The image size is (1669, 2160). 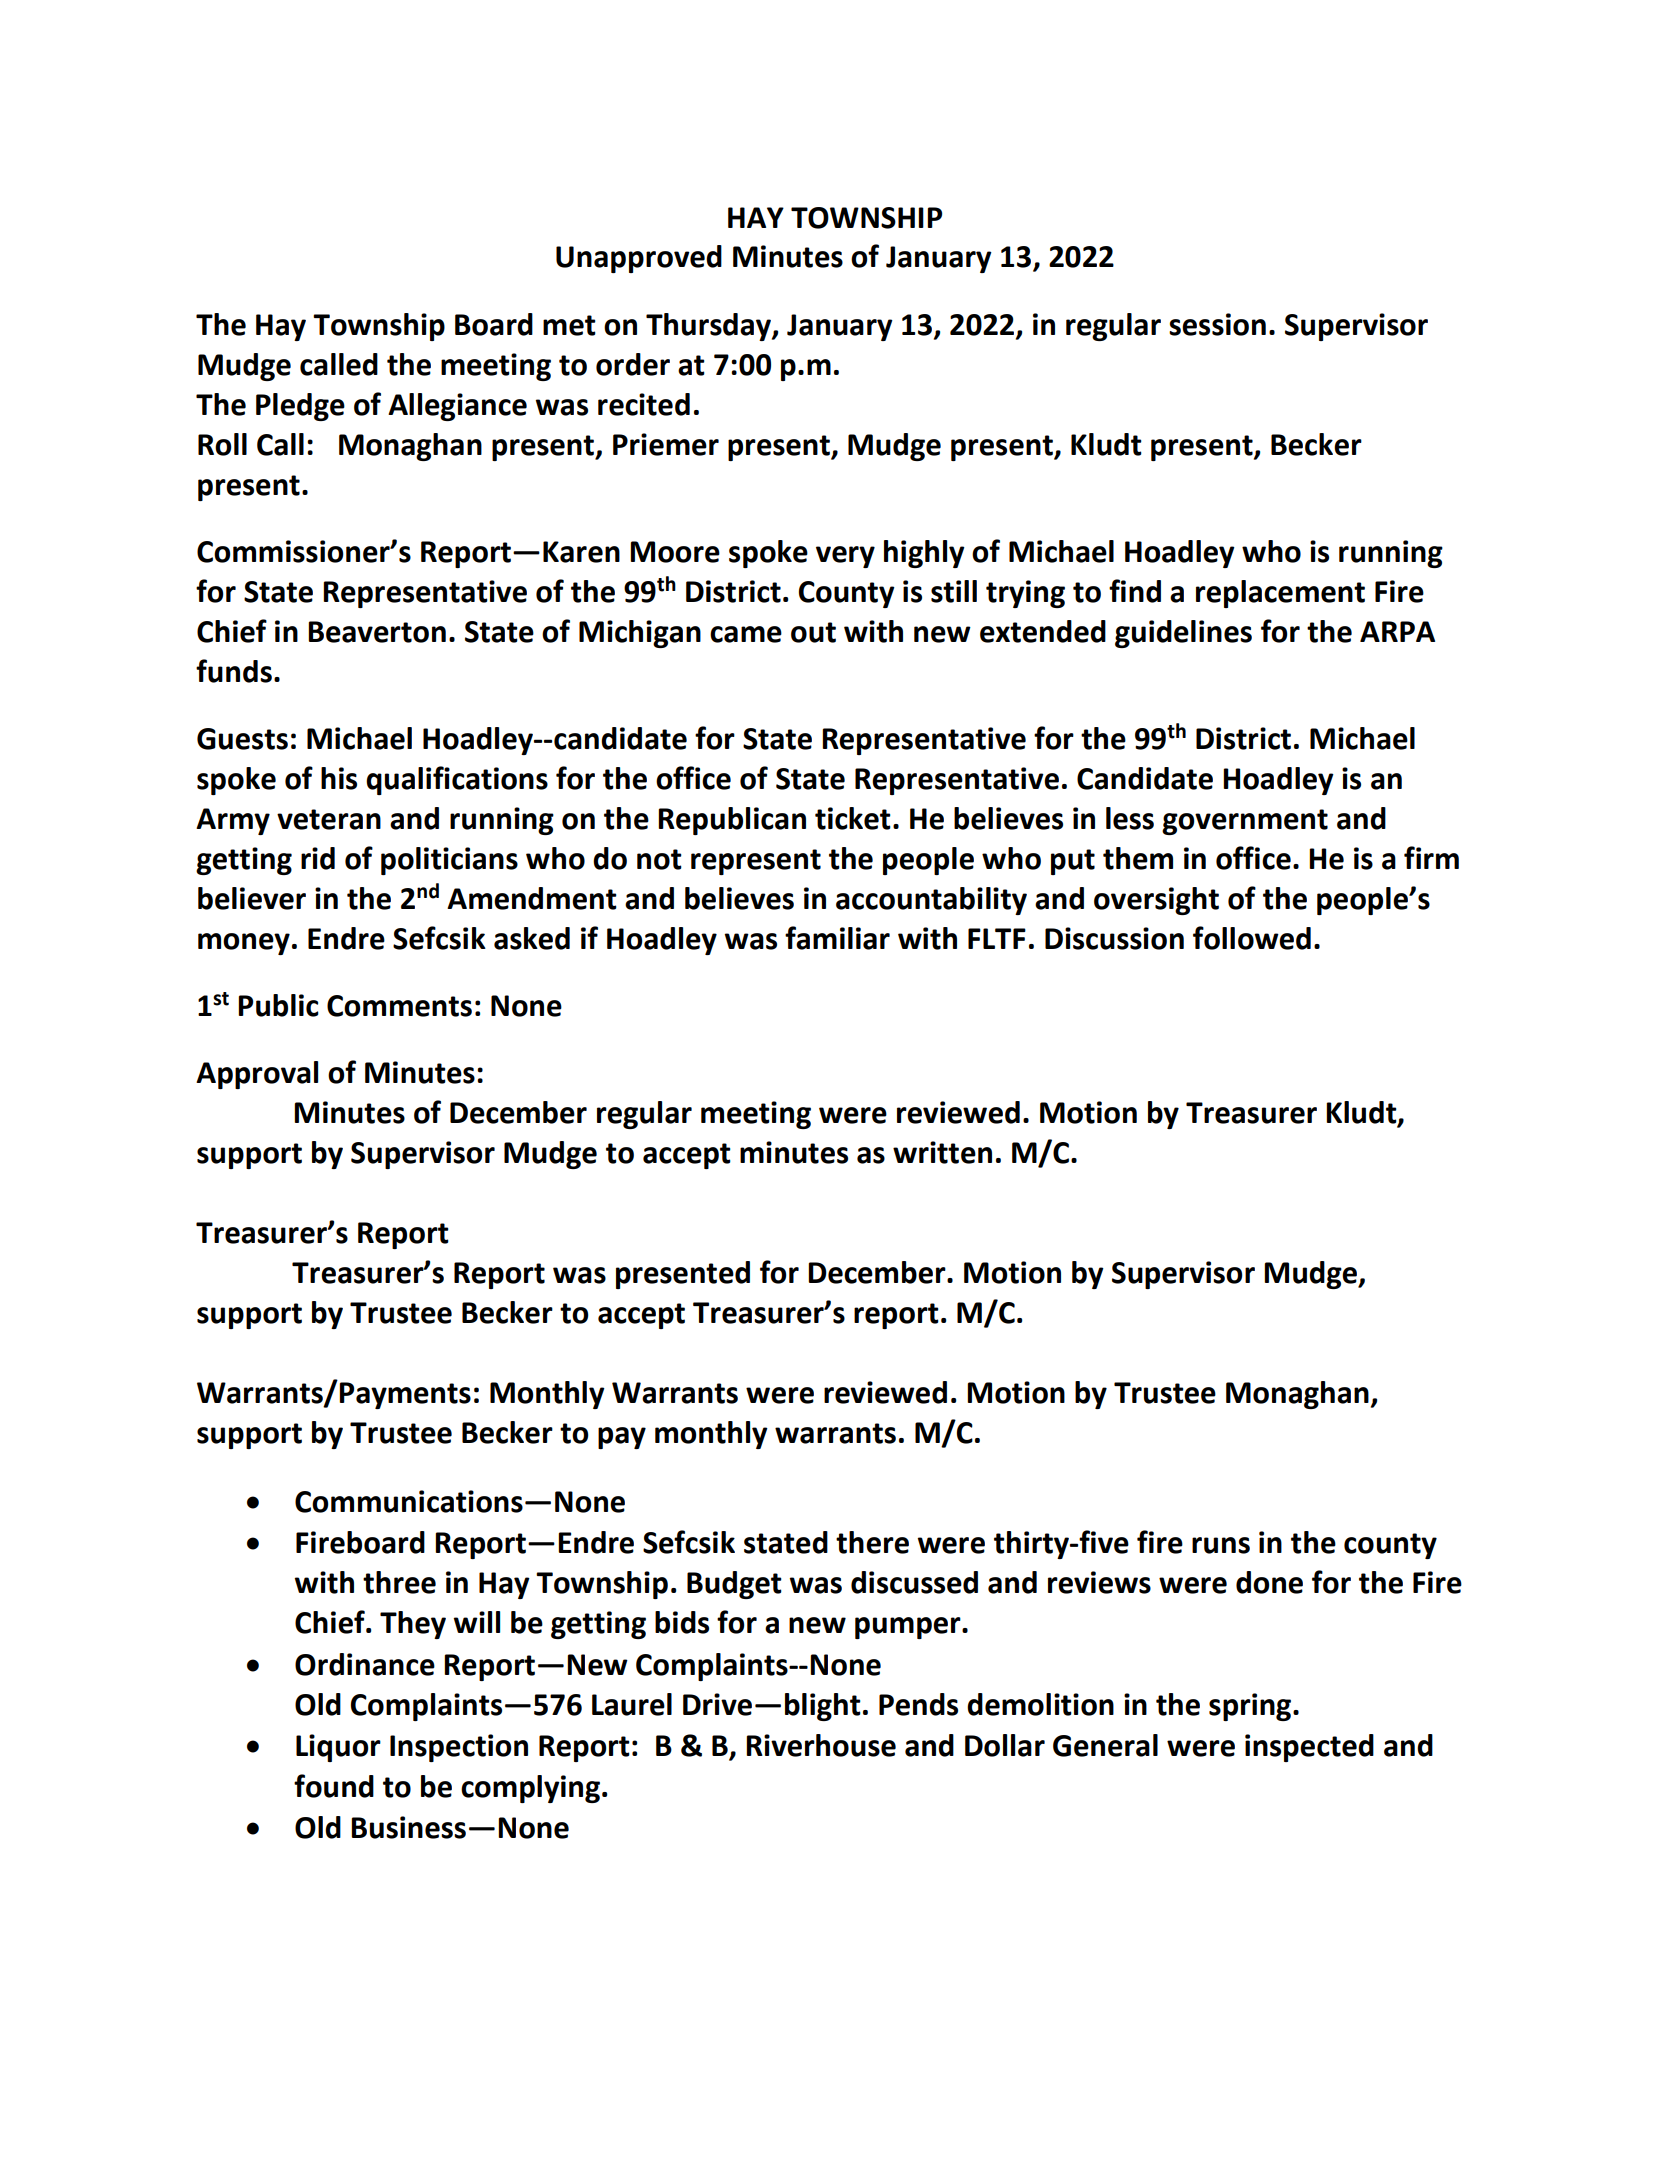 What do you see at coordinates (1217, 324) in the image?
I see `session` at bounding box center [1217, 324].
